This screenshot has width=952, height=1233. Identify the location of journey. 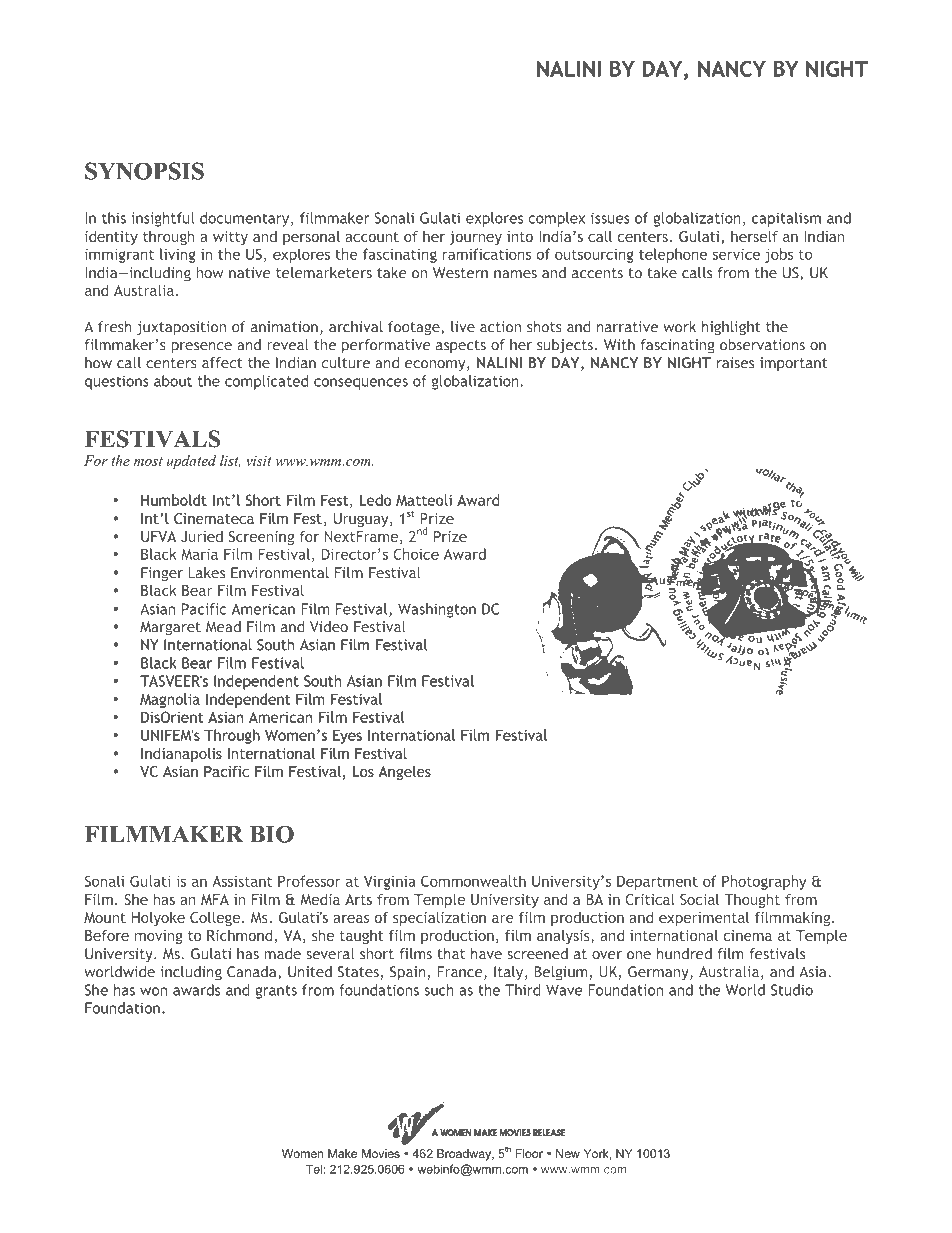
(475, 238).
